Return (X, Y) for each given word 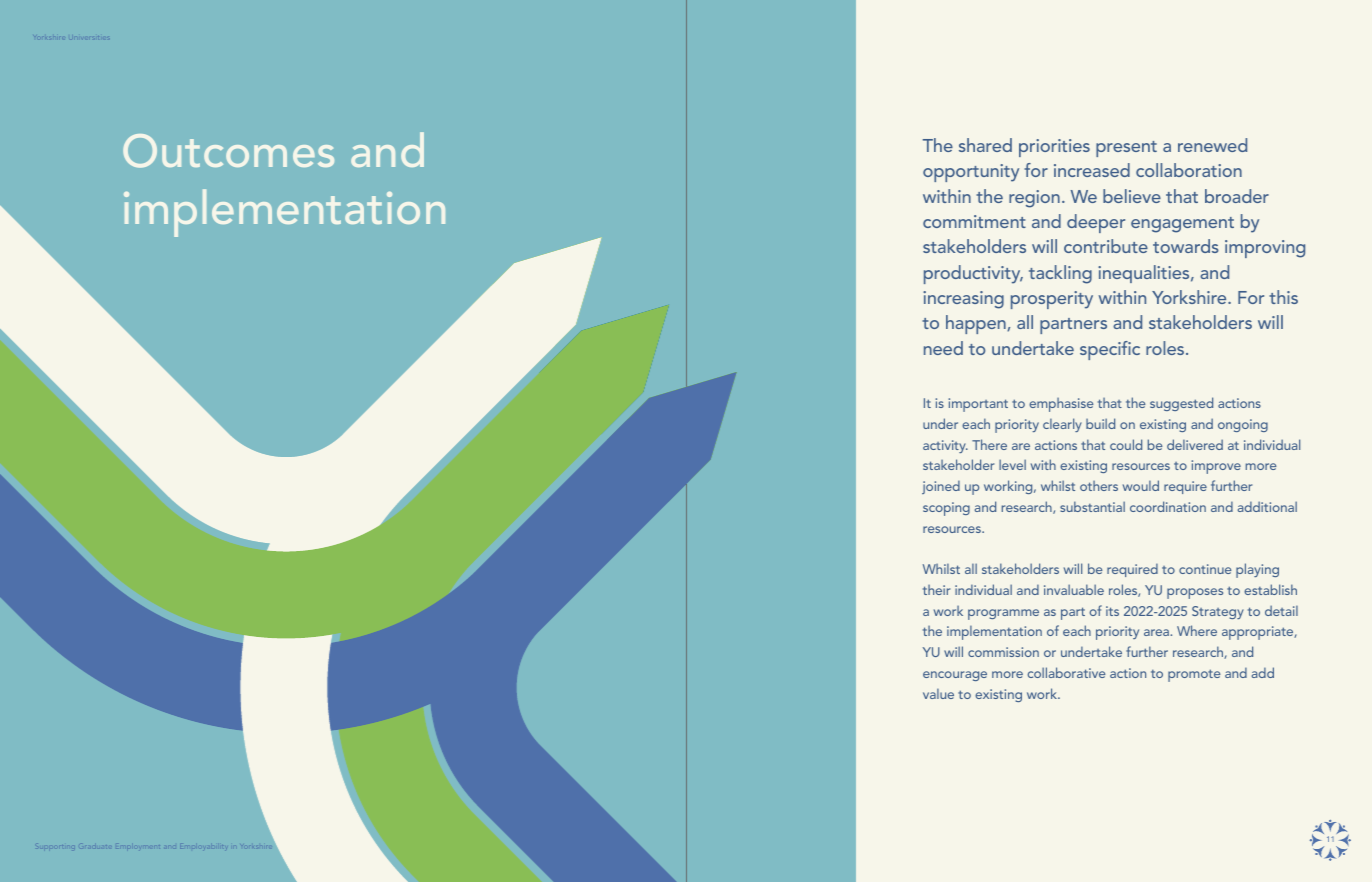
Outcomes (228, 151)
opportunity (971, 173)
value (938, 694)
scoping (946, 509)
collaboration (1189, 170)
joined (941, 487)
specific (1110, 350)
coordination (1168, 506)
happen (977, 324)
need (943, 348)
